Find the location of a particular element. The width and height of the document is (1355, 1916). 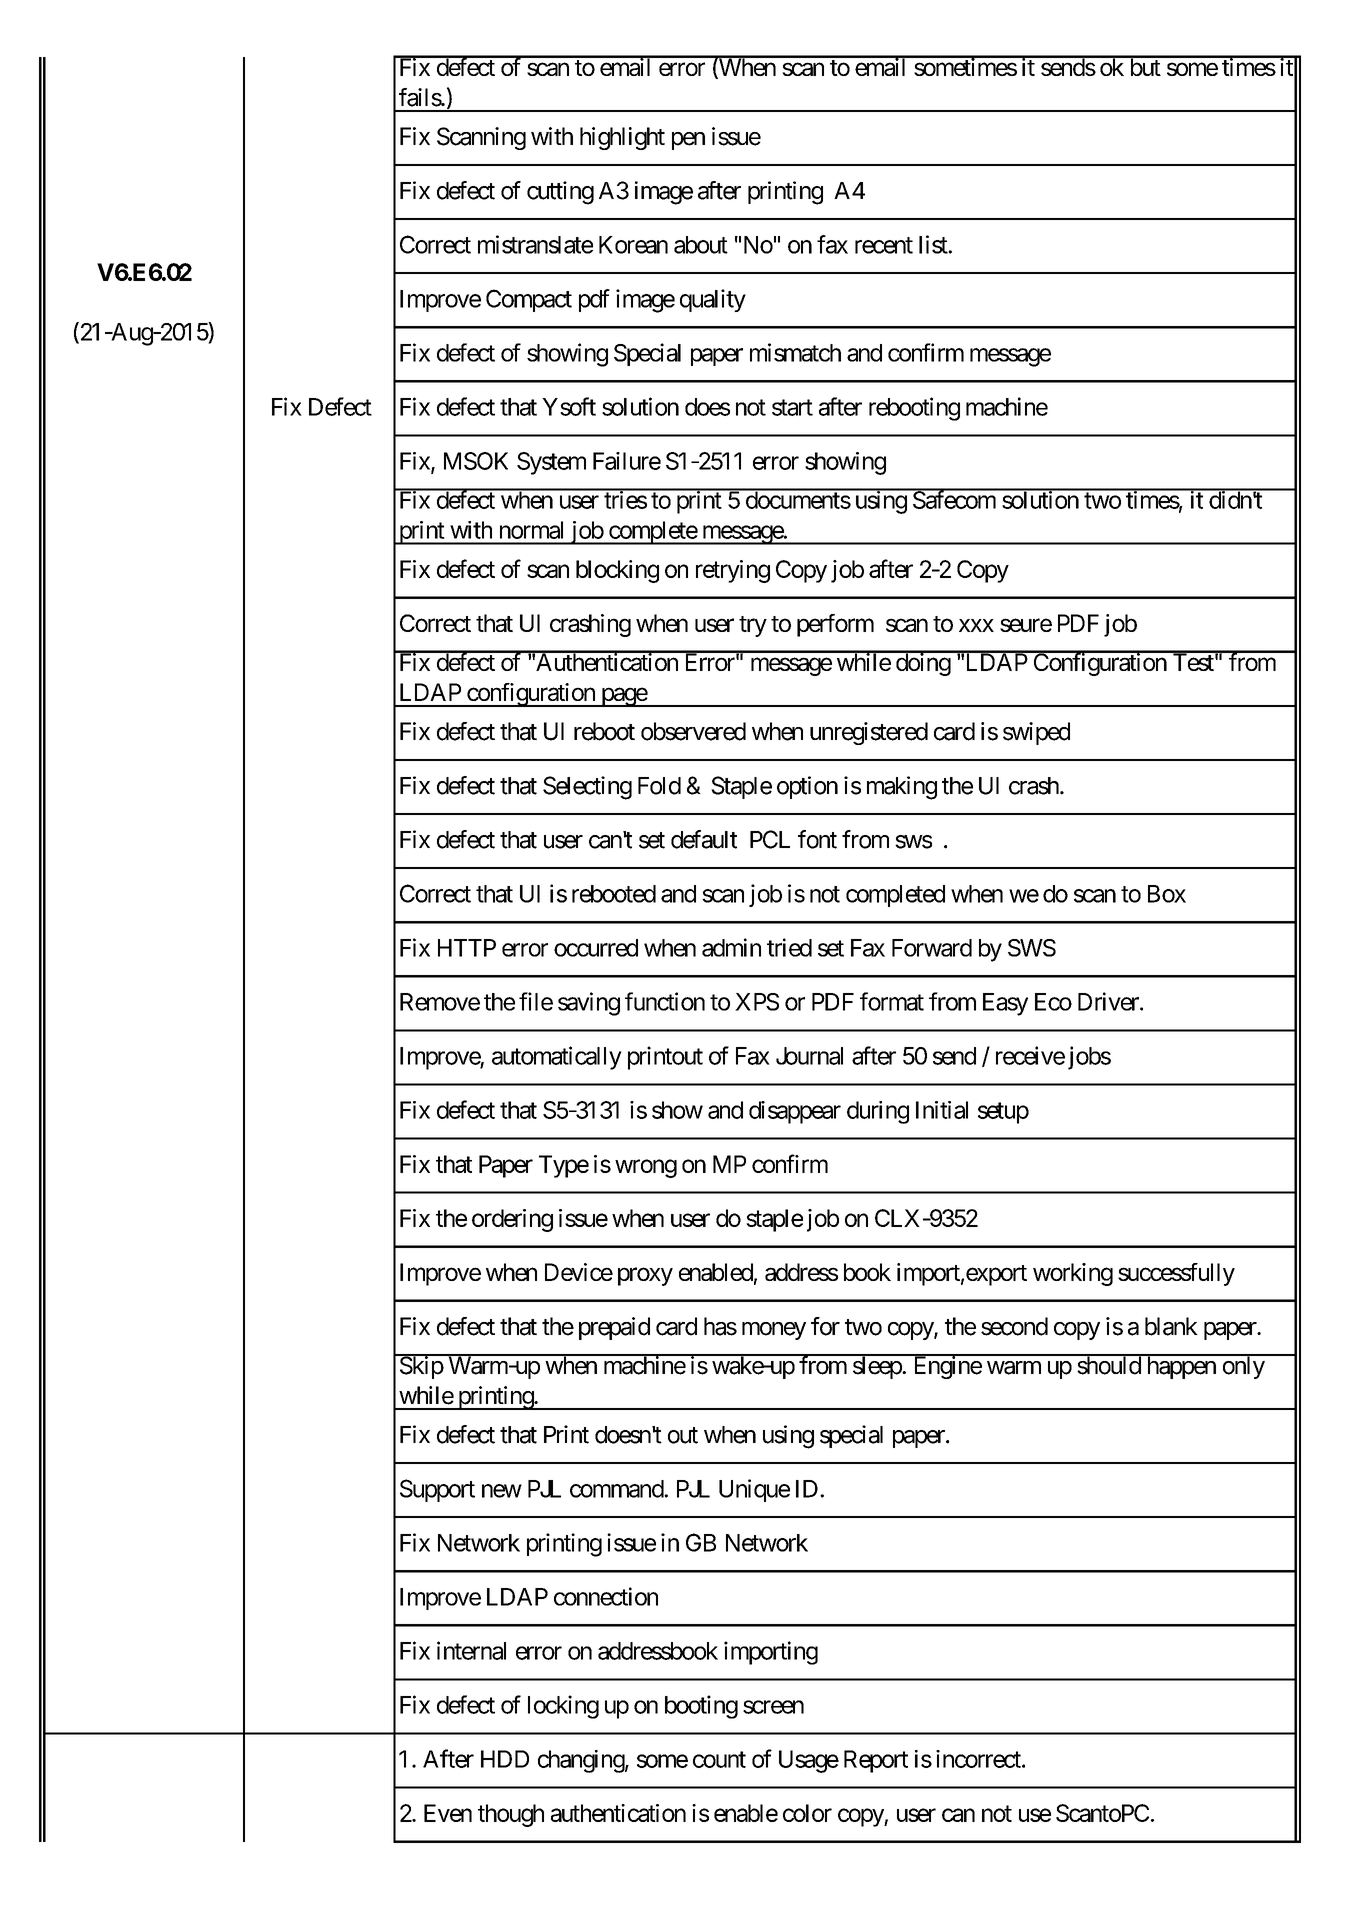

HDD is located at coordinates (505, 1759).
